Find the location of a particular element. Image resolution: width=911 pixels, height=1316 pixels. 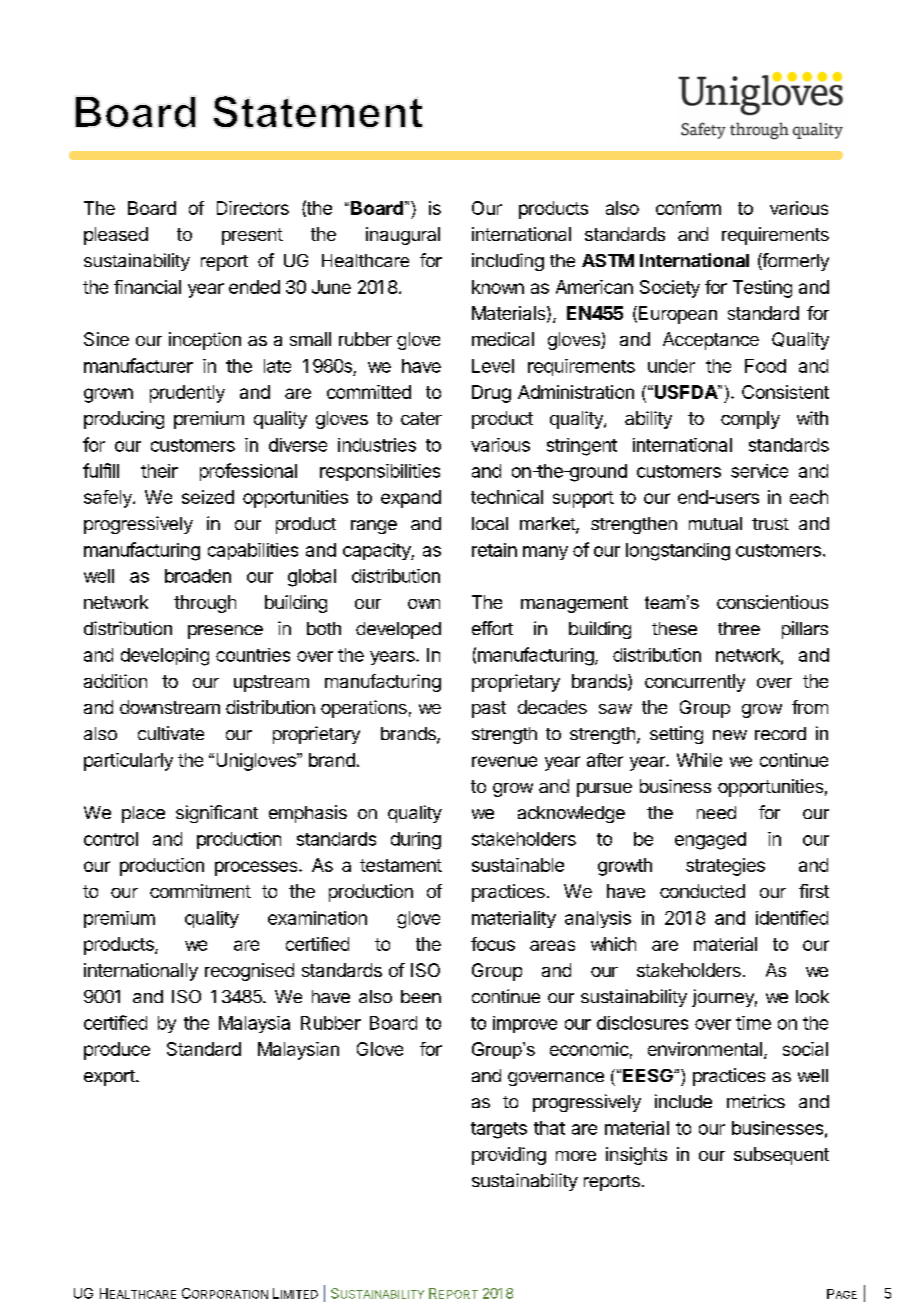

past is located at coordinates (489, 709).
